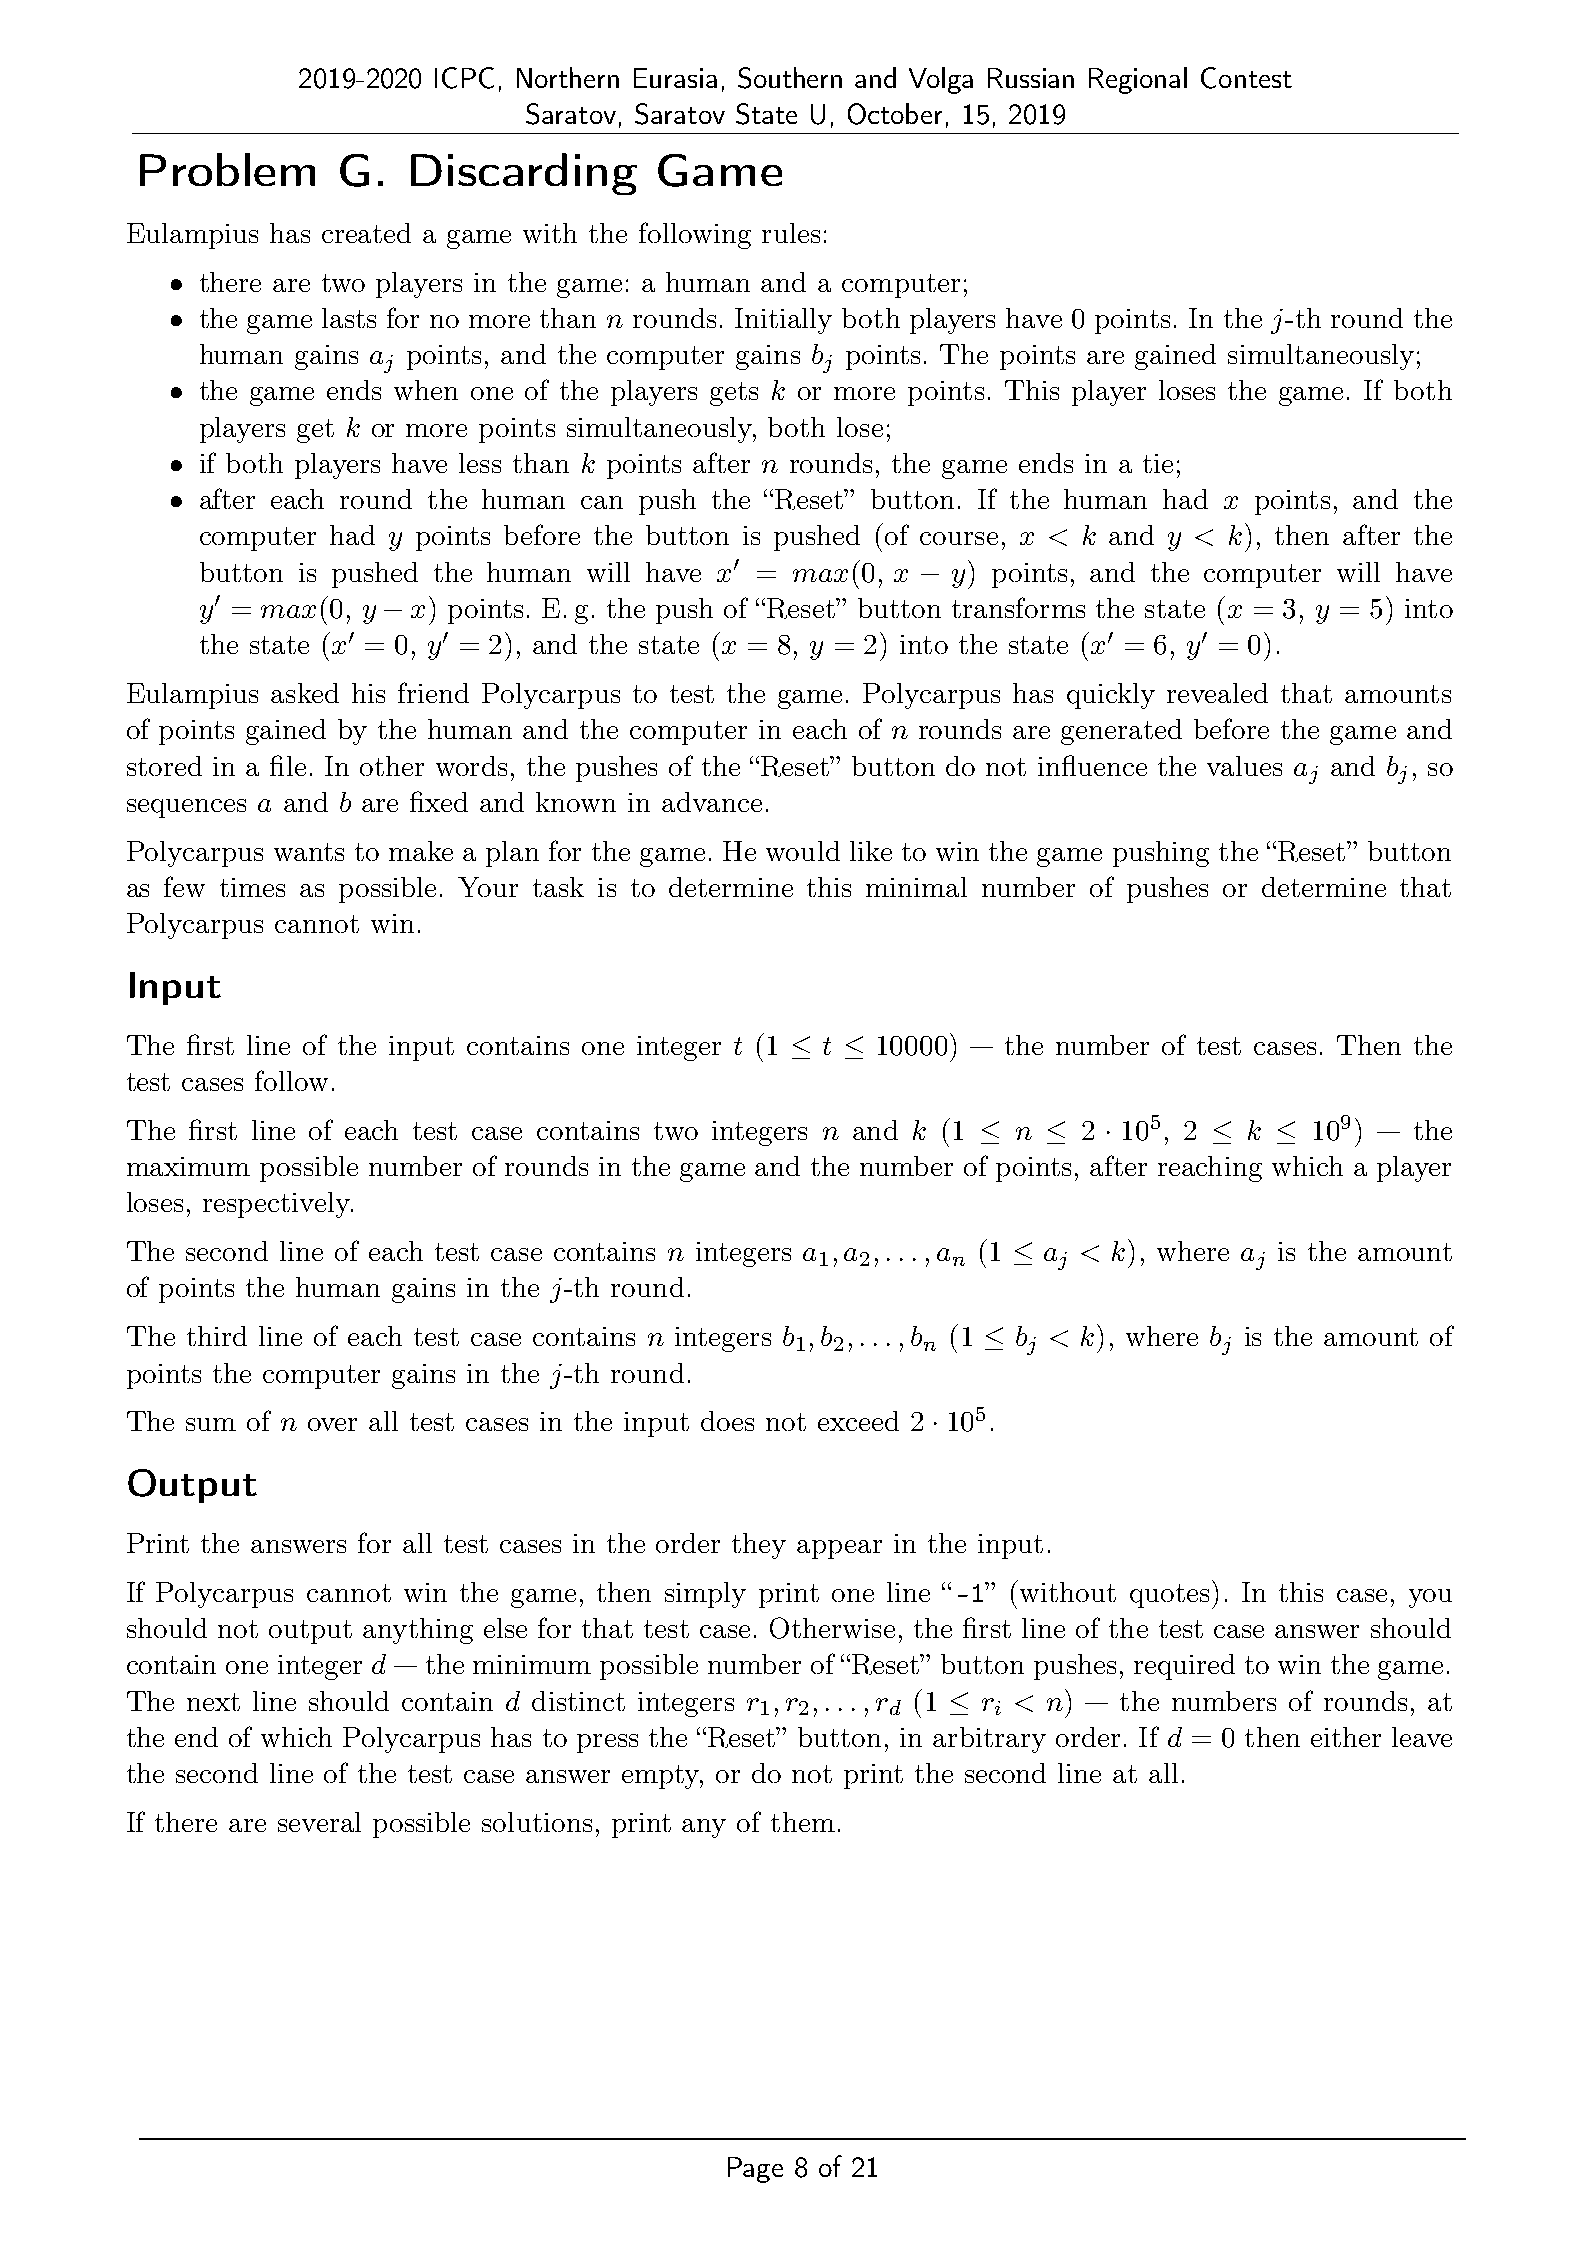 The image size is (1593, 2253). Describe the element at coordinates (1169, 1596) in the image. I see `quotes` at that location.
